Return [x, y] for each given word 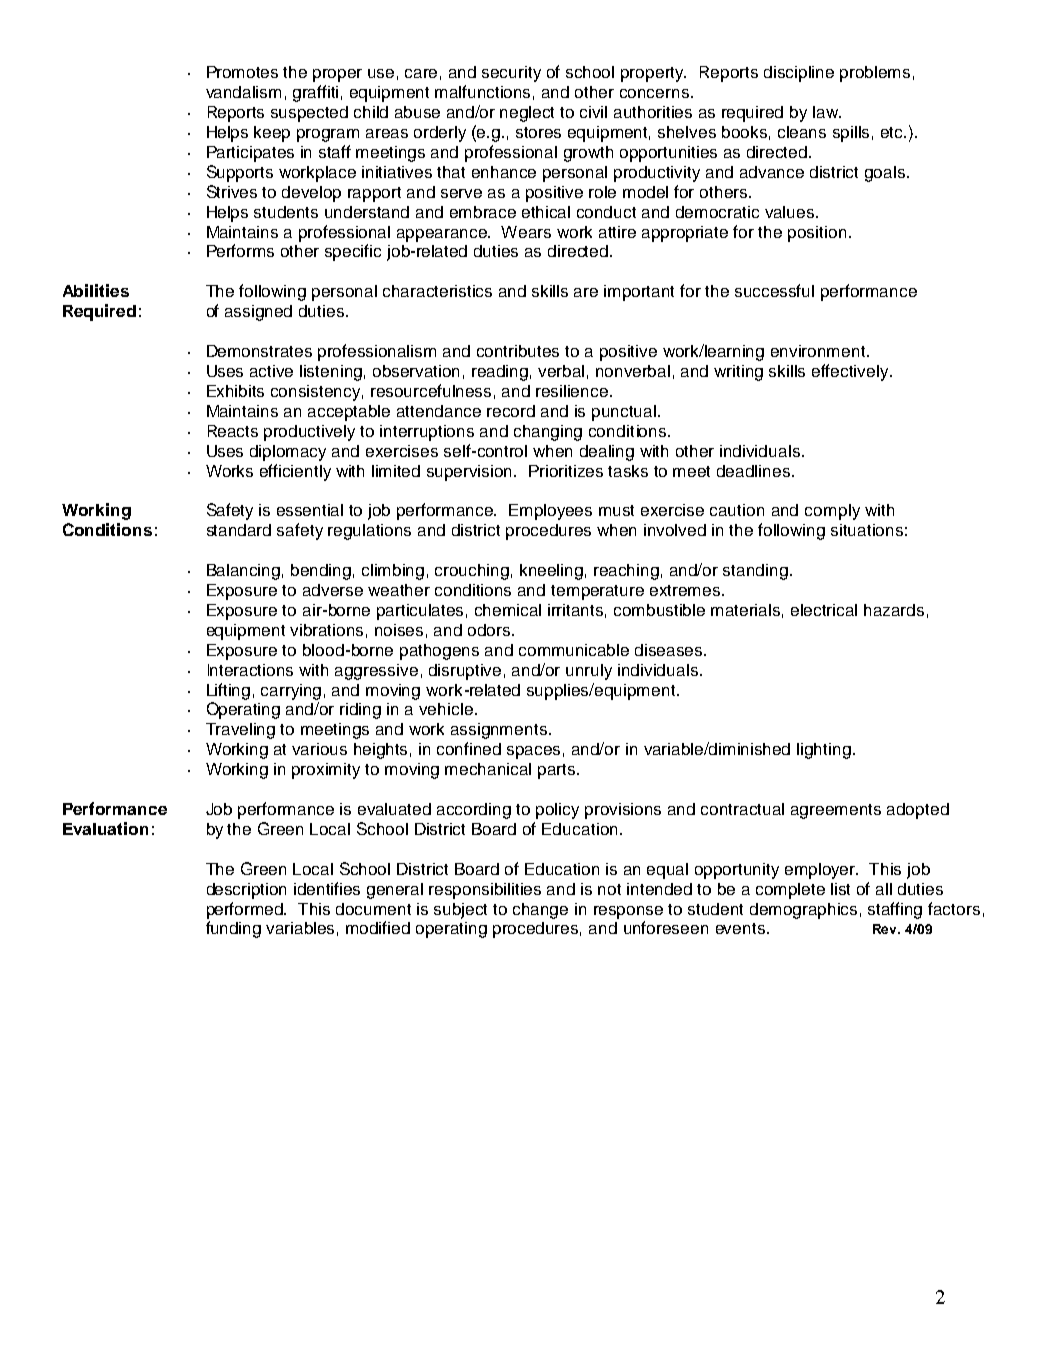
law [827, 112]
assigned [258, 313]
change [540, 911]
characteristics [437, 291]
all [884, 889]
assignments [499, 731]
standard [239, 530]
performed [246, 910]
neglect [527, 114]
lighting [824, 751]
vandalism [243, 92]
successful [774, 290]
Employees [550, 512]
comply [832, 512]
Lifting [228, 691]
